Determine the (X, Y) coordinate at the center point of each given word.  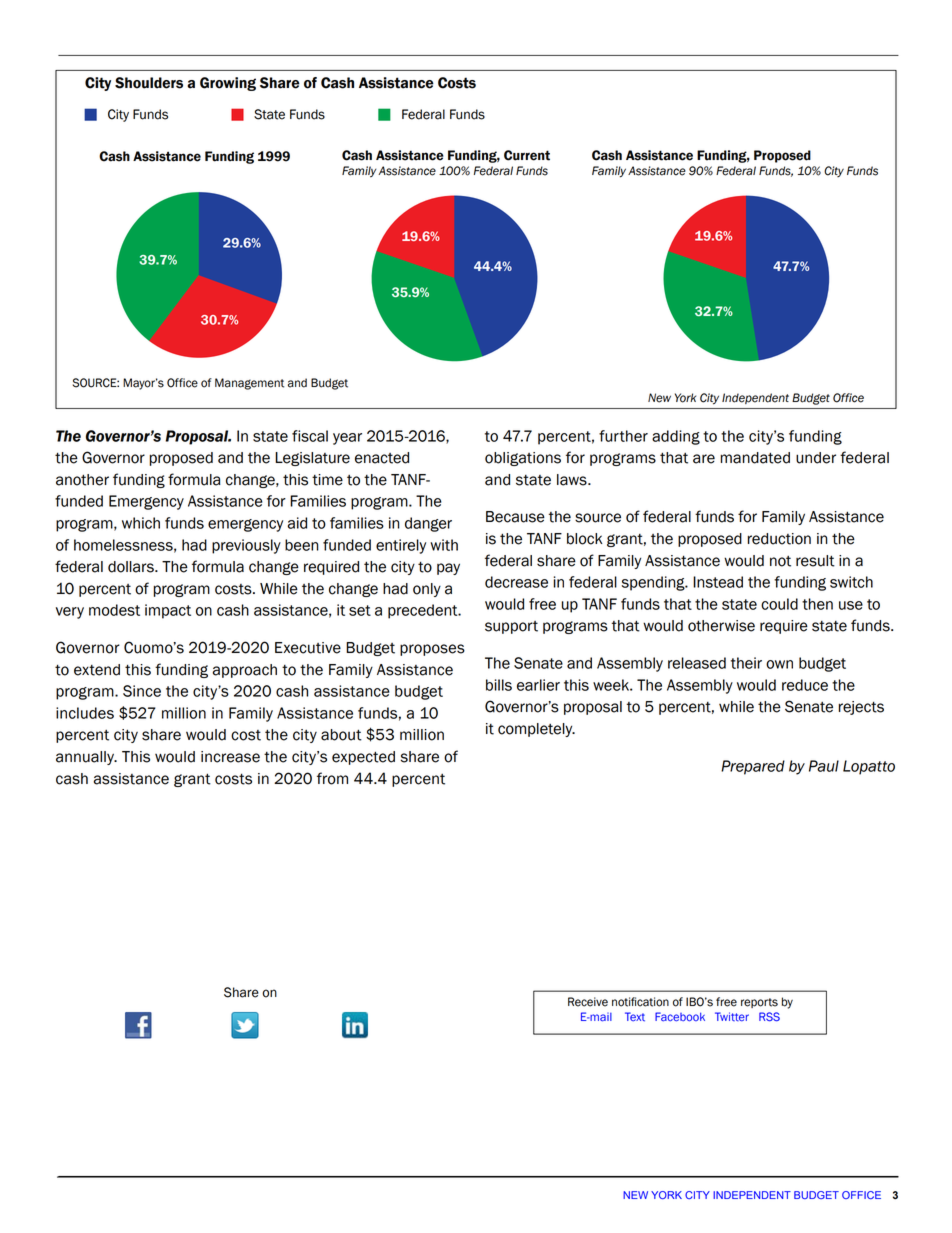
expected (363, 758)
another (82, 480)
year (347, 439)
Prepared (753, 767)
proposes (432, 650)
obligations (523, 459)
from (332, 778)
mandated (755, 458)
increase (230, 757)
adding (676, 437)
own (779, 664)
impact (168, 611)
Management (249, 384)
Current (527, 155)
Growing (228, 84)
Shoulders (149, 83)
